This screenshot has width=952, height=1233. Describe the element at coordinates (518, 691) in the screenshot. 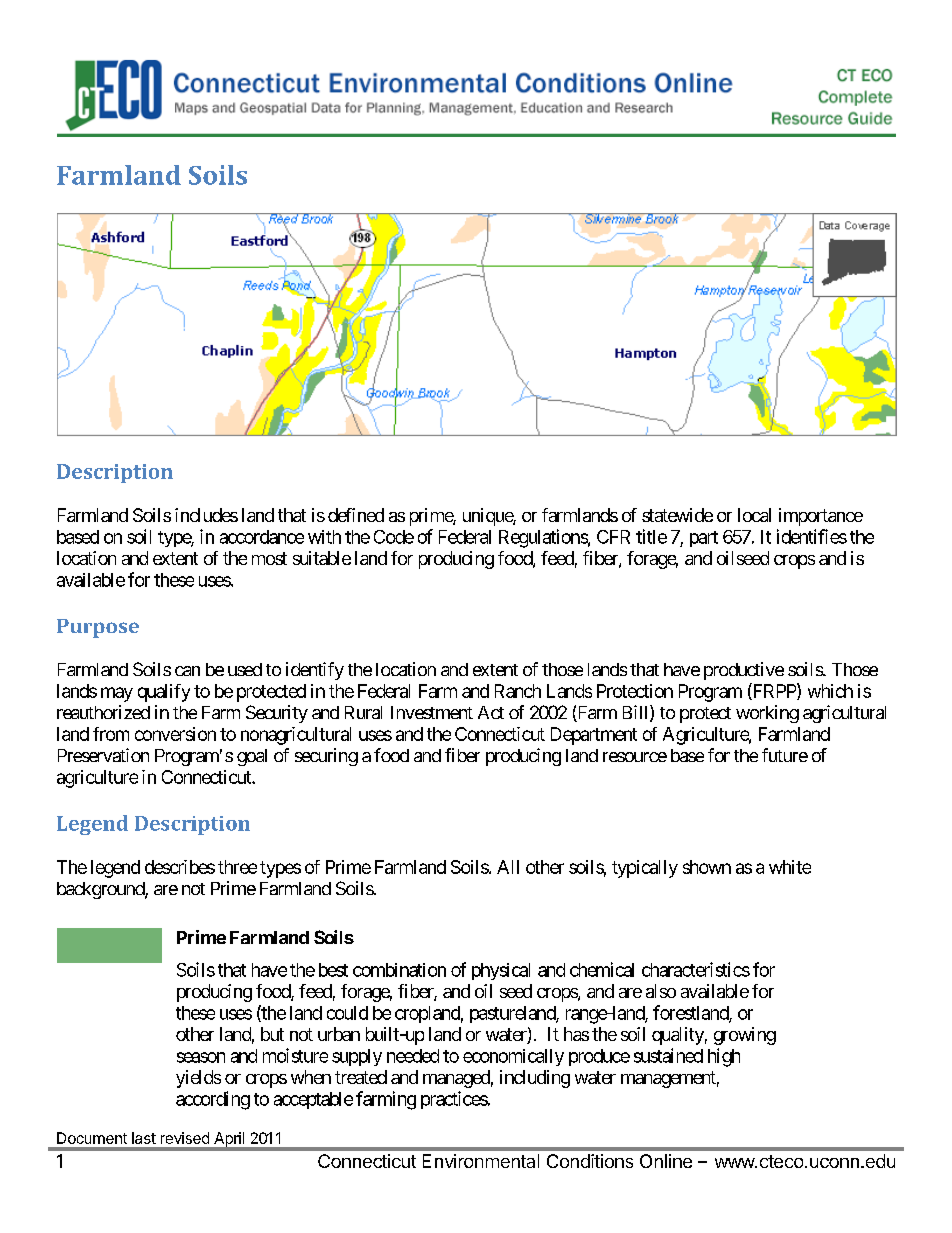

I see `Ranch` at that location.
